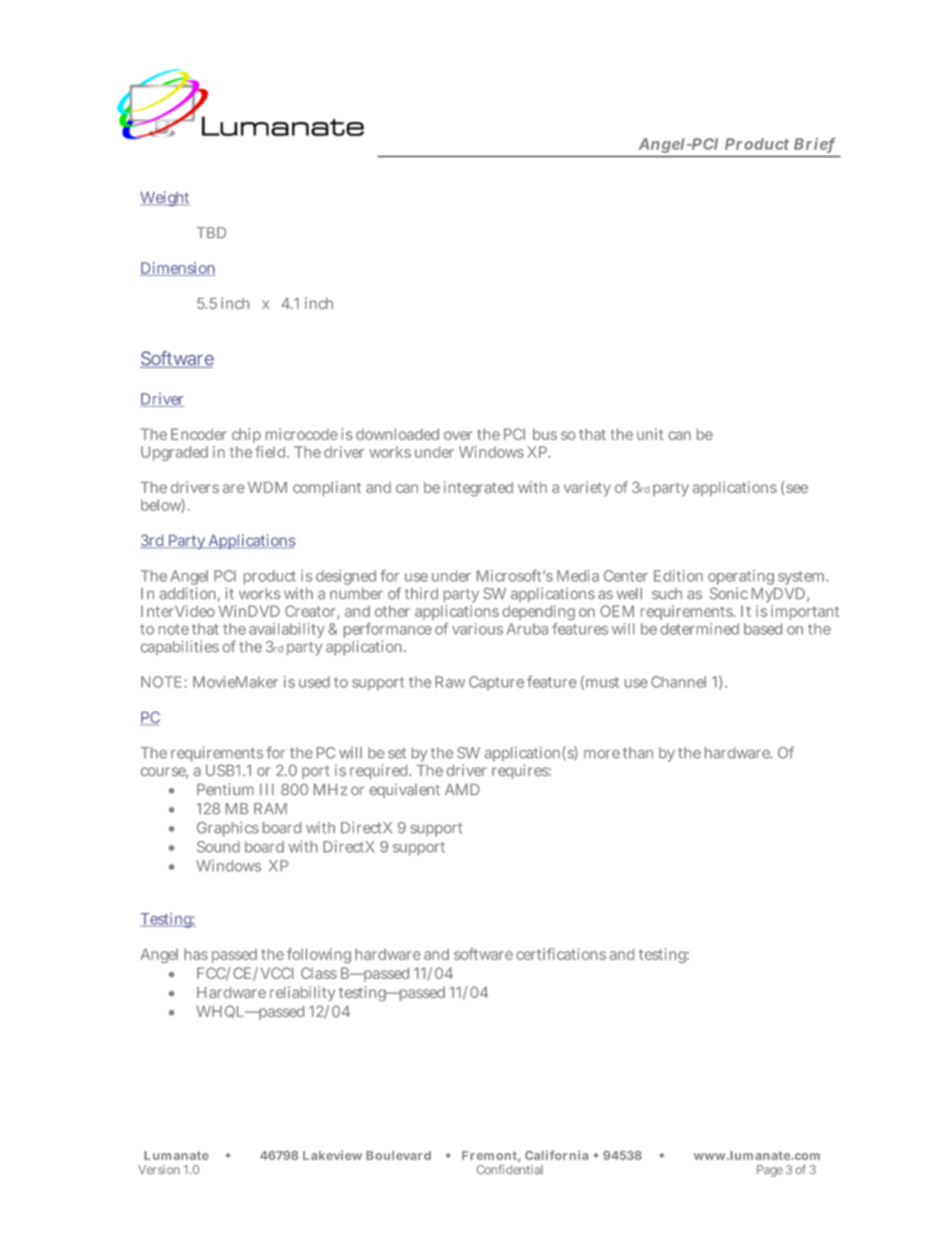  Describe the element at coordinates (159, 1169) in the image. I see `Version` at that location.
